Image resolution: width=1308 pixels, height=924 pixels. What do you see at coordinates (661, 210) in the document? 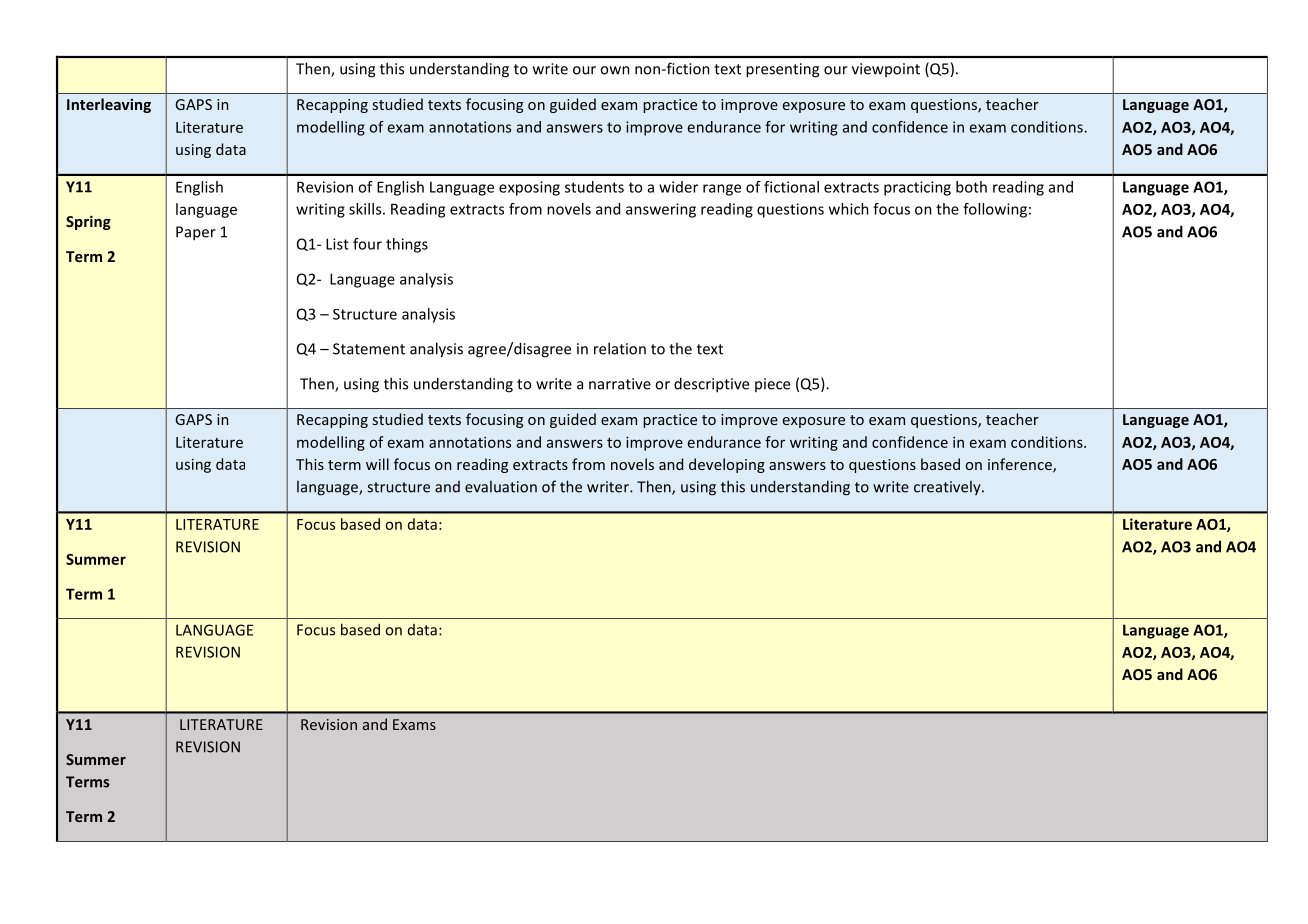
I see `answering` at bounding box center [661, 210].
